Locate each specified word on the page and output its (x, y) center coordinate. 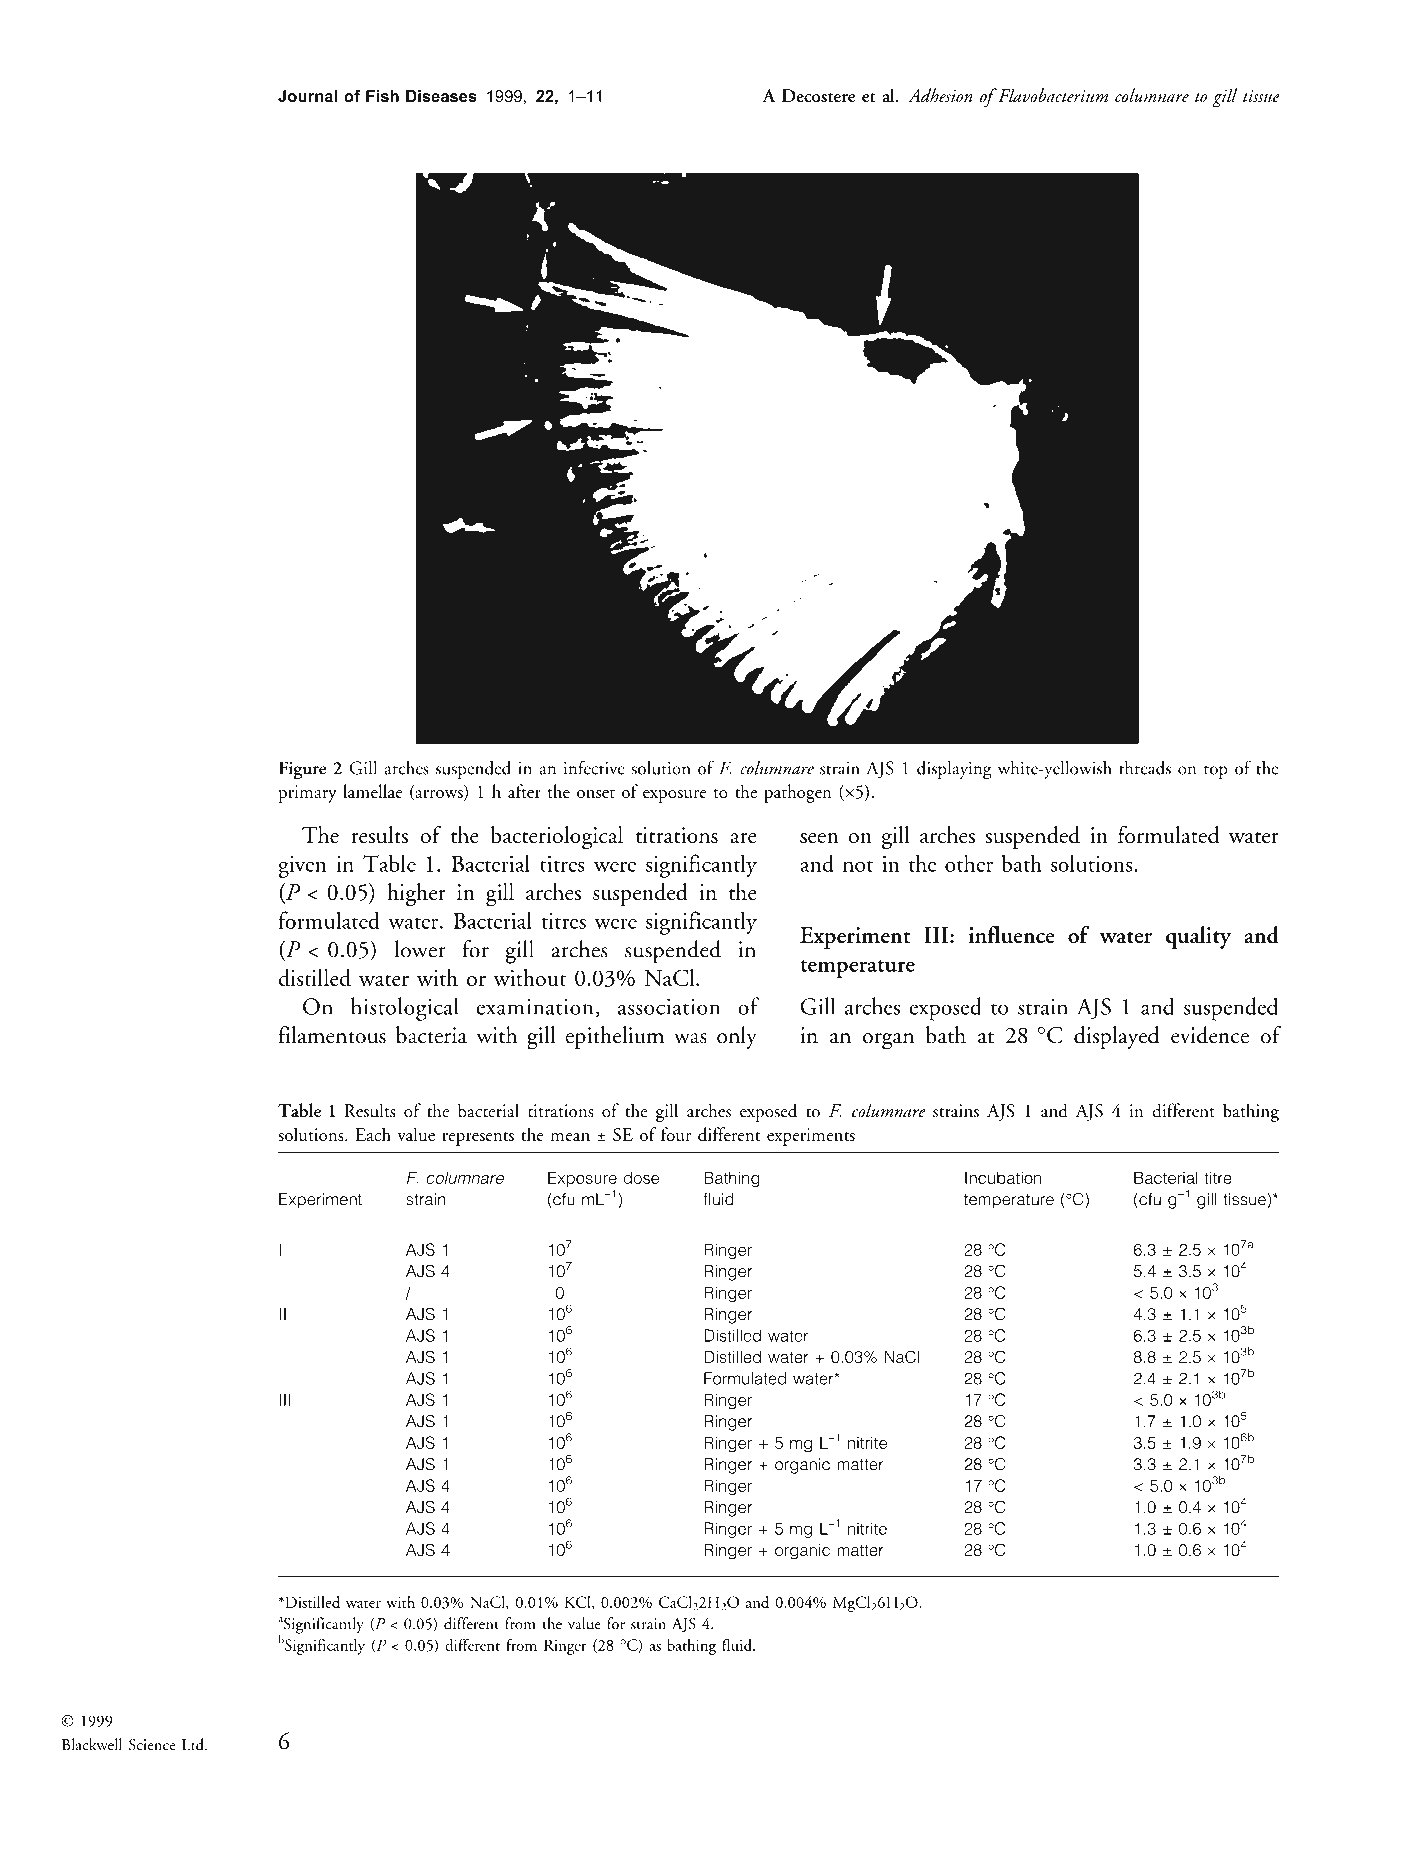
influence (1012, 935)
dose (641, 1177)
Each (373, 1134)
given (302, 866)
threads (1145, 768)
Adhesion (940, 95)
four (676, 1134)
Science (152, 1745)
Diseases (441, 96)
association (669, 1006)
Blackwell (92, 1744)
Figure (302, 770)
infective (594, 767)
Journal (307, 96)
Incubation (1003, 1178)
